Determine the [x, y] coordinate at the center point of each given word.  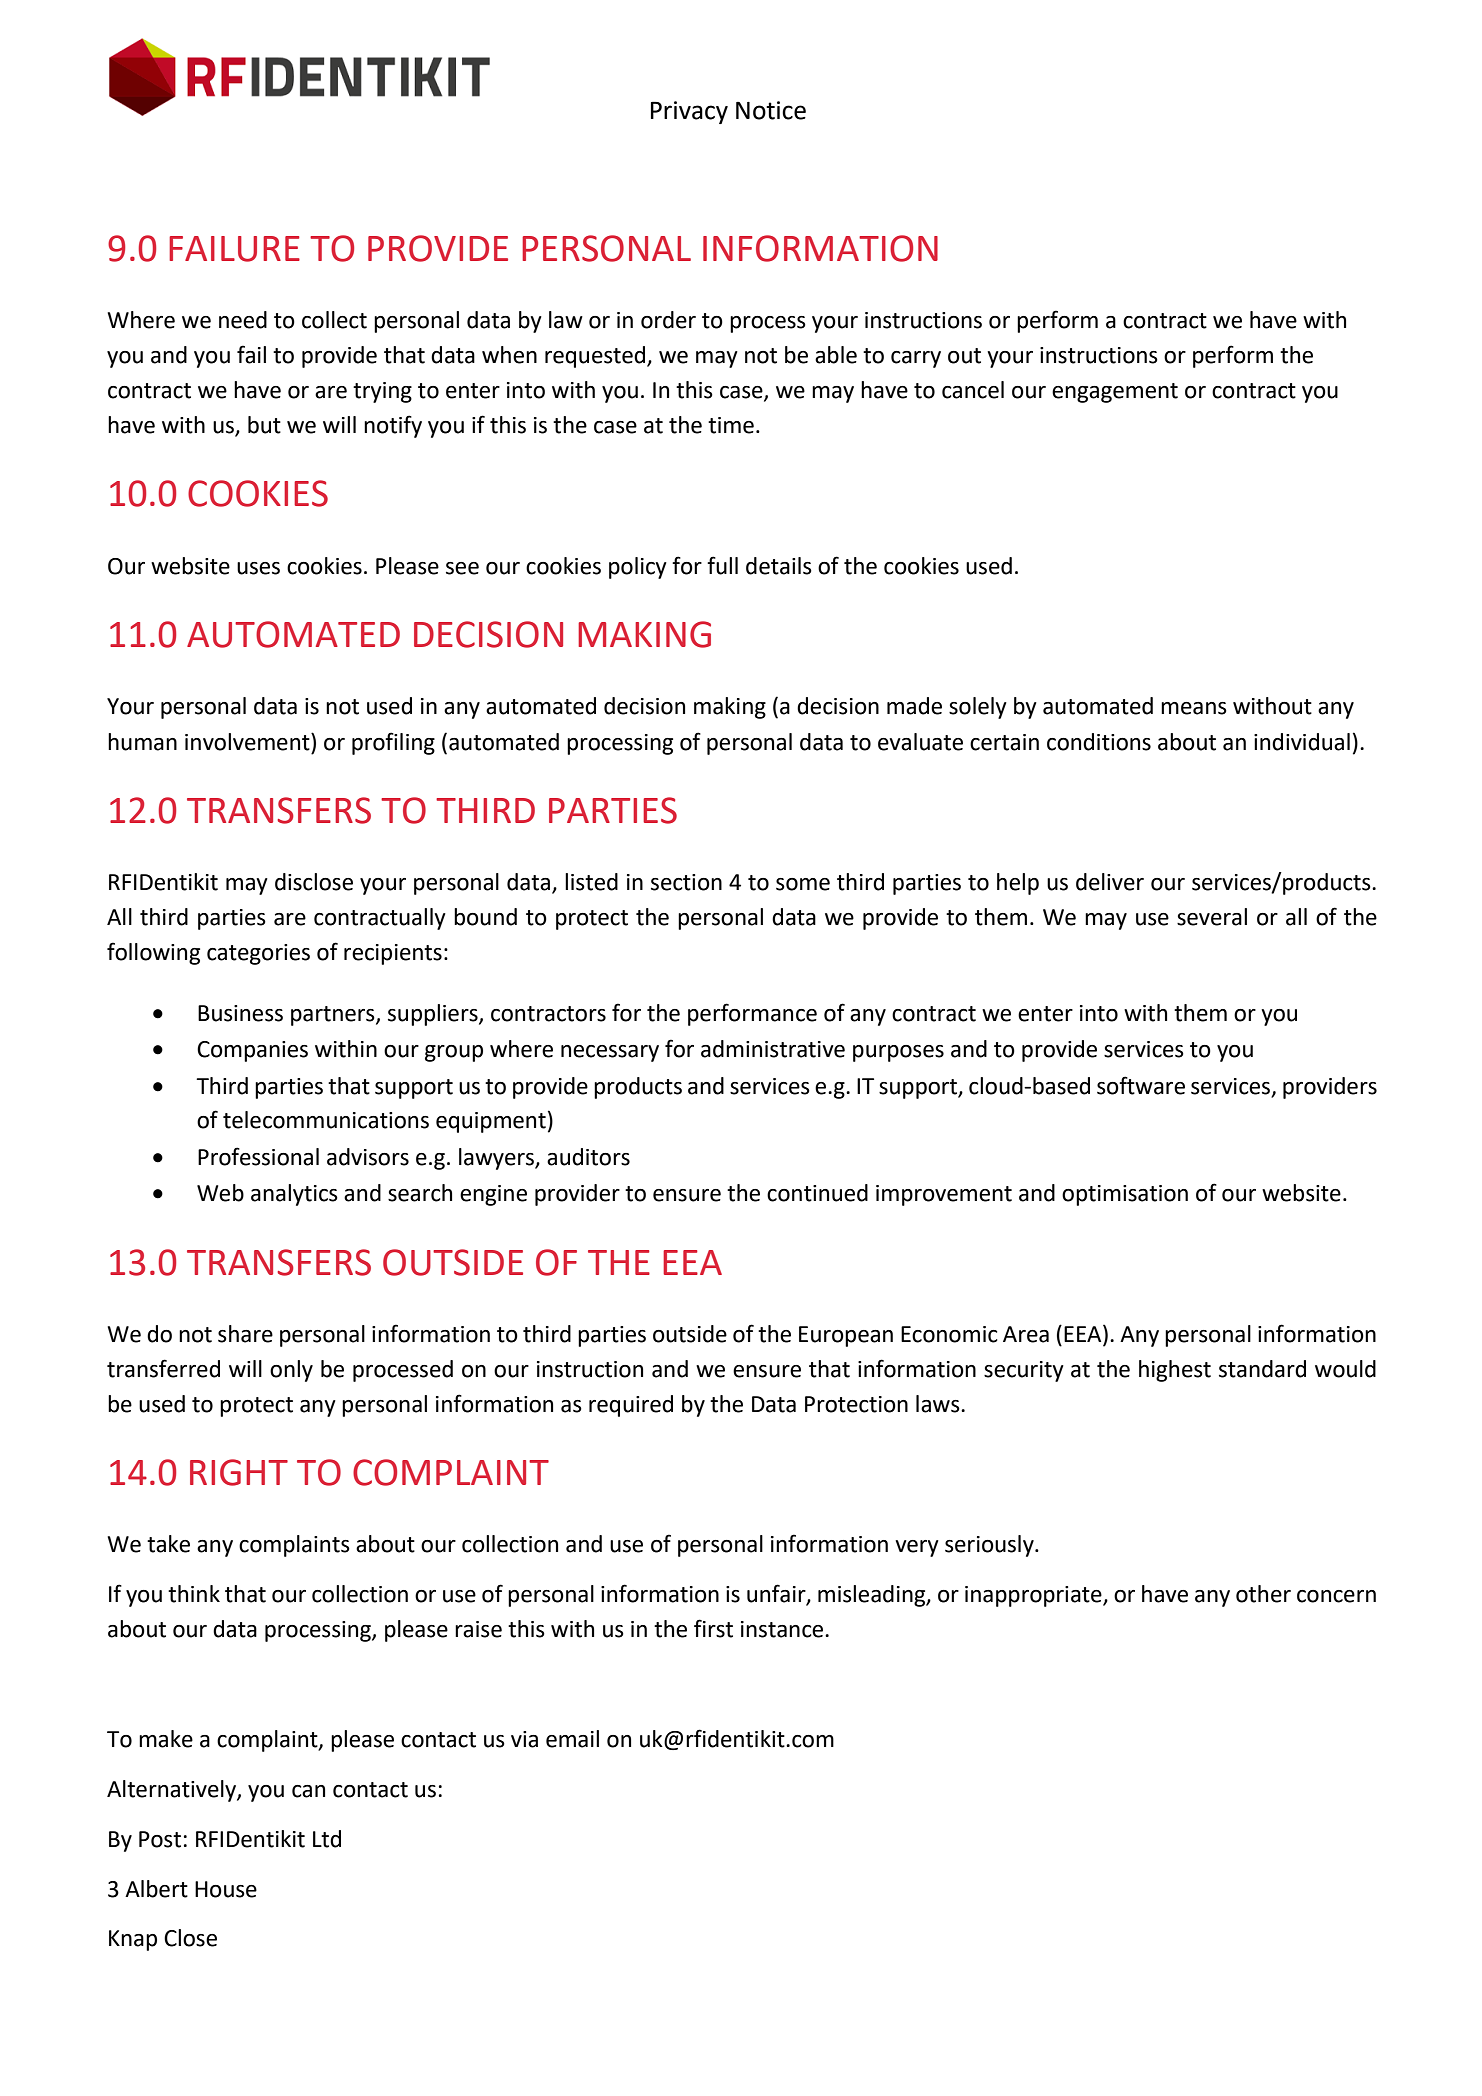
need [243, 320]
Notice [771, 110]
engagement [1115, 393]
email [572, 1739]
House [226, 1889]
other [1263, 1594]
